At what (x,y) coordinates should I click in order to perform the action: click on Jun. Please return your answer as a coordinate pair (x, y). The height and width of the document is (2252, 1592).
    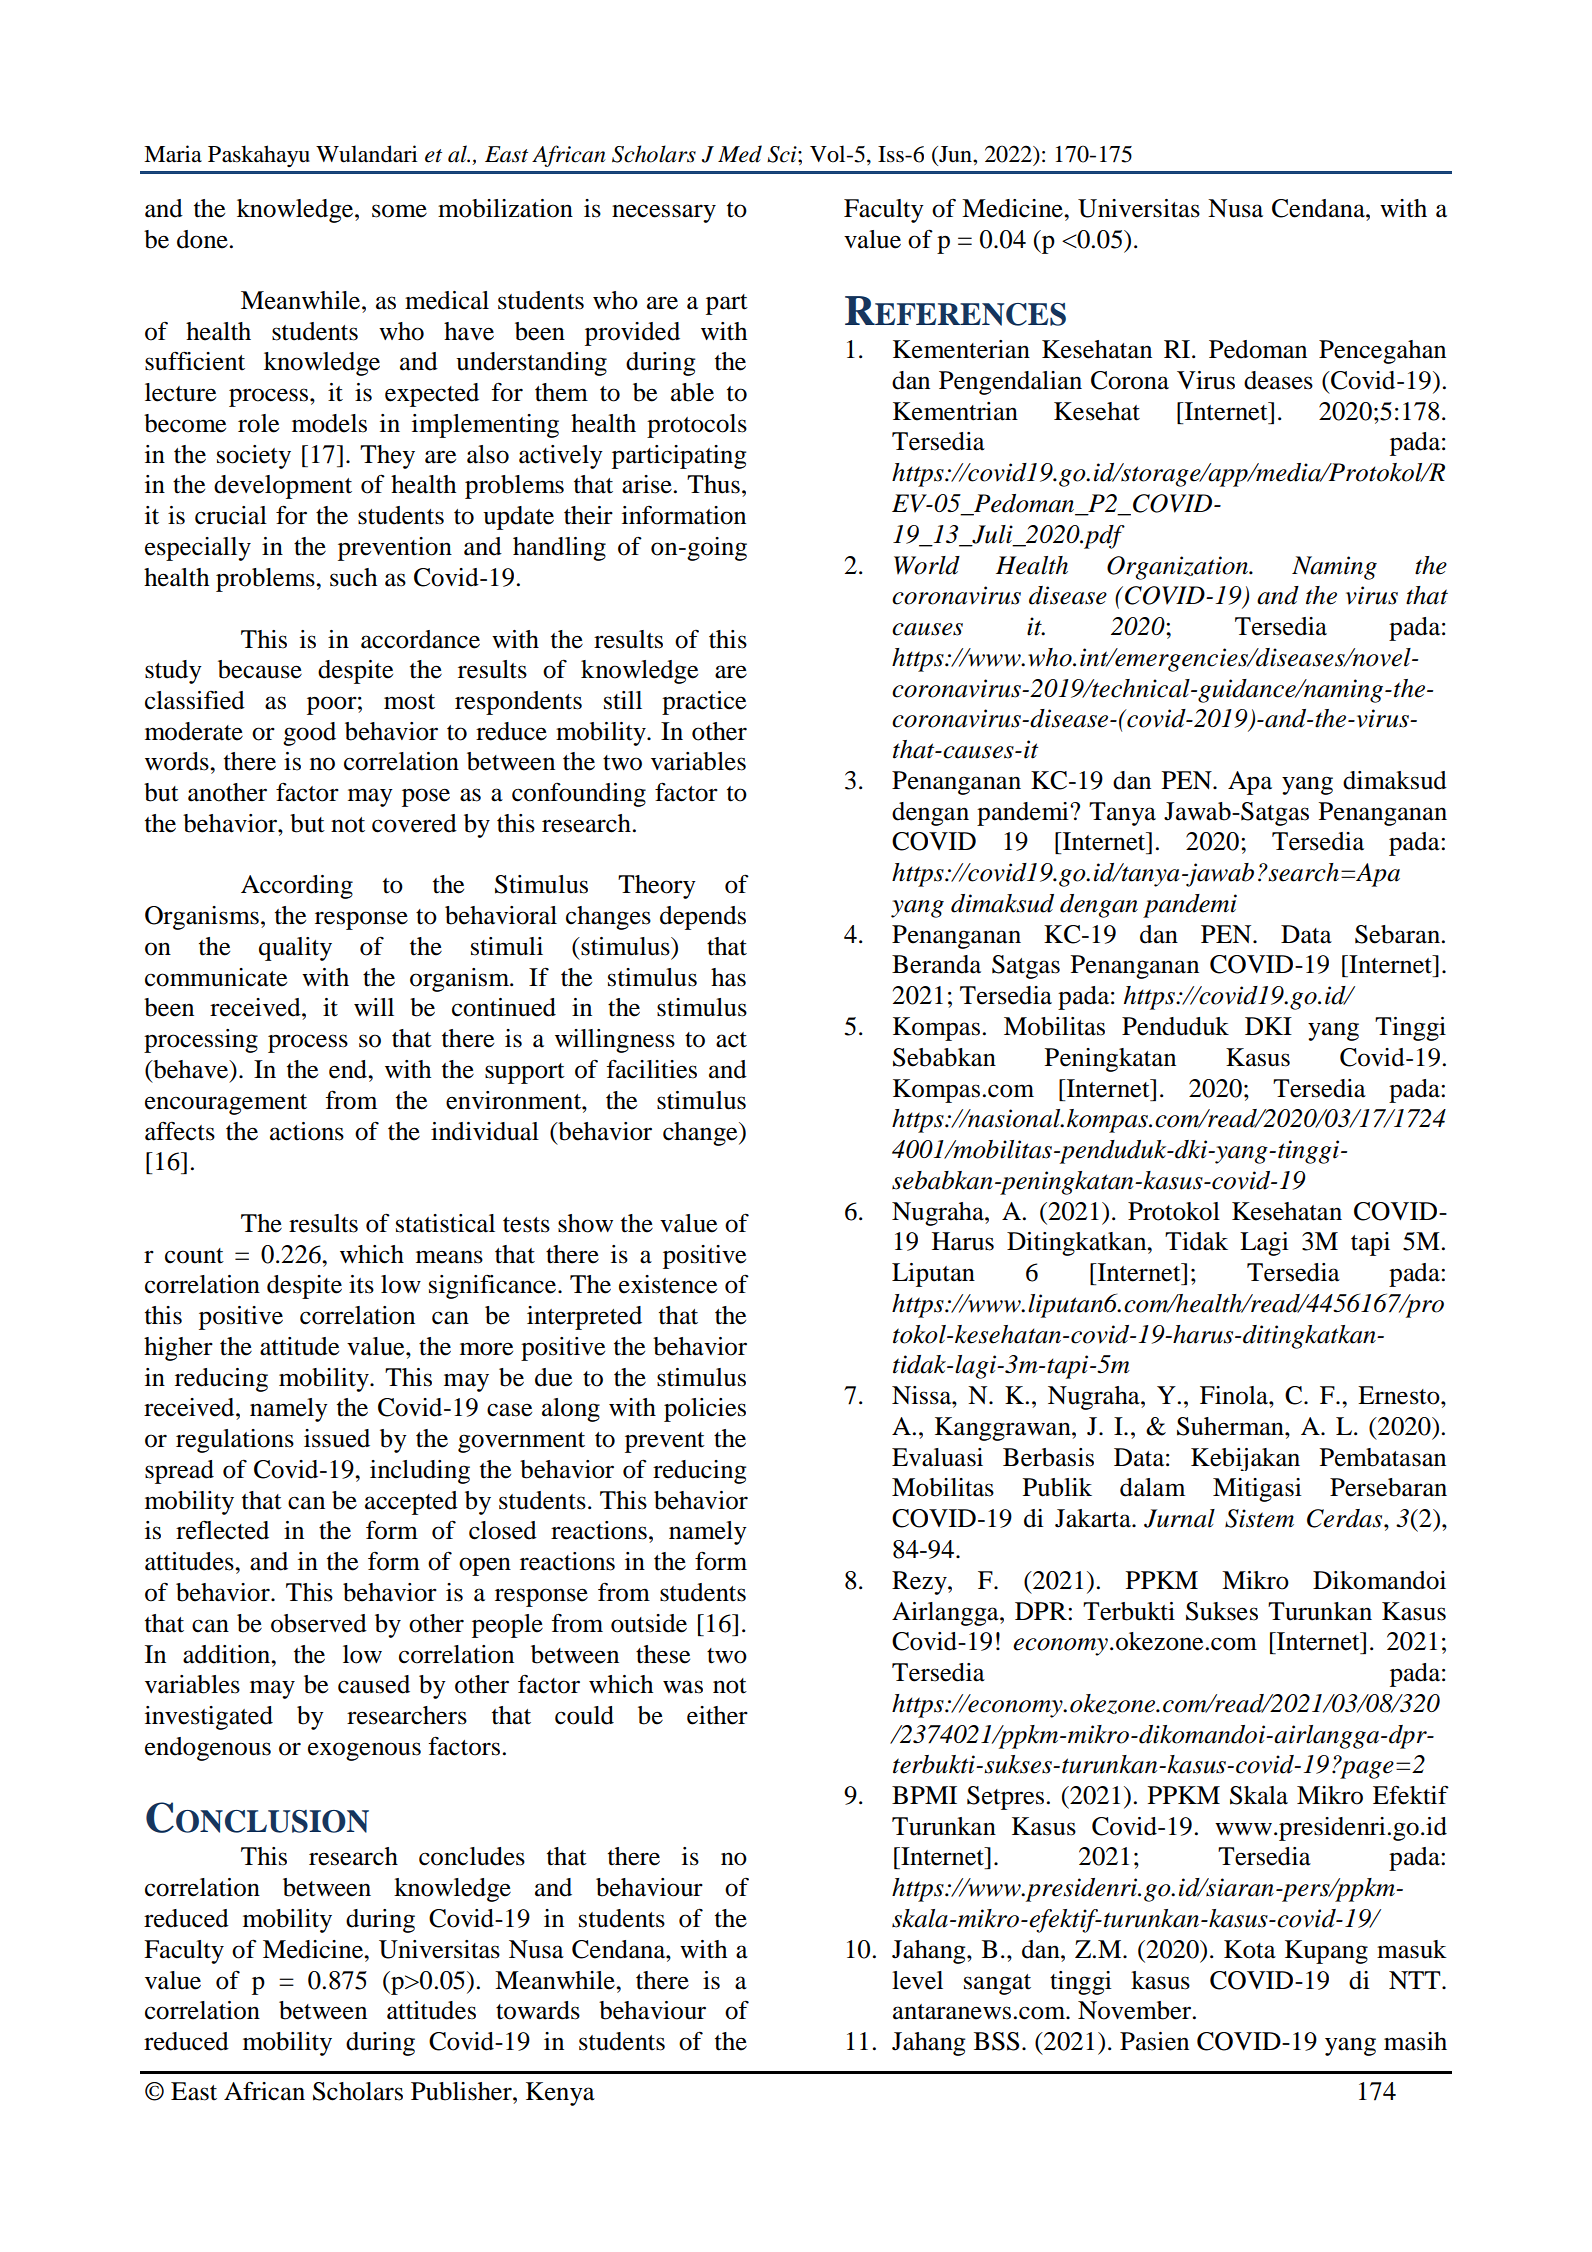
    Looking at the image, I should click on (955, 154).
